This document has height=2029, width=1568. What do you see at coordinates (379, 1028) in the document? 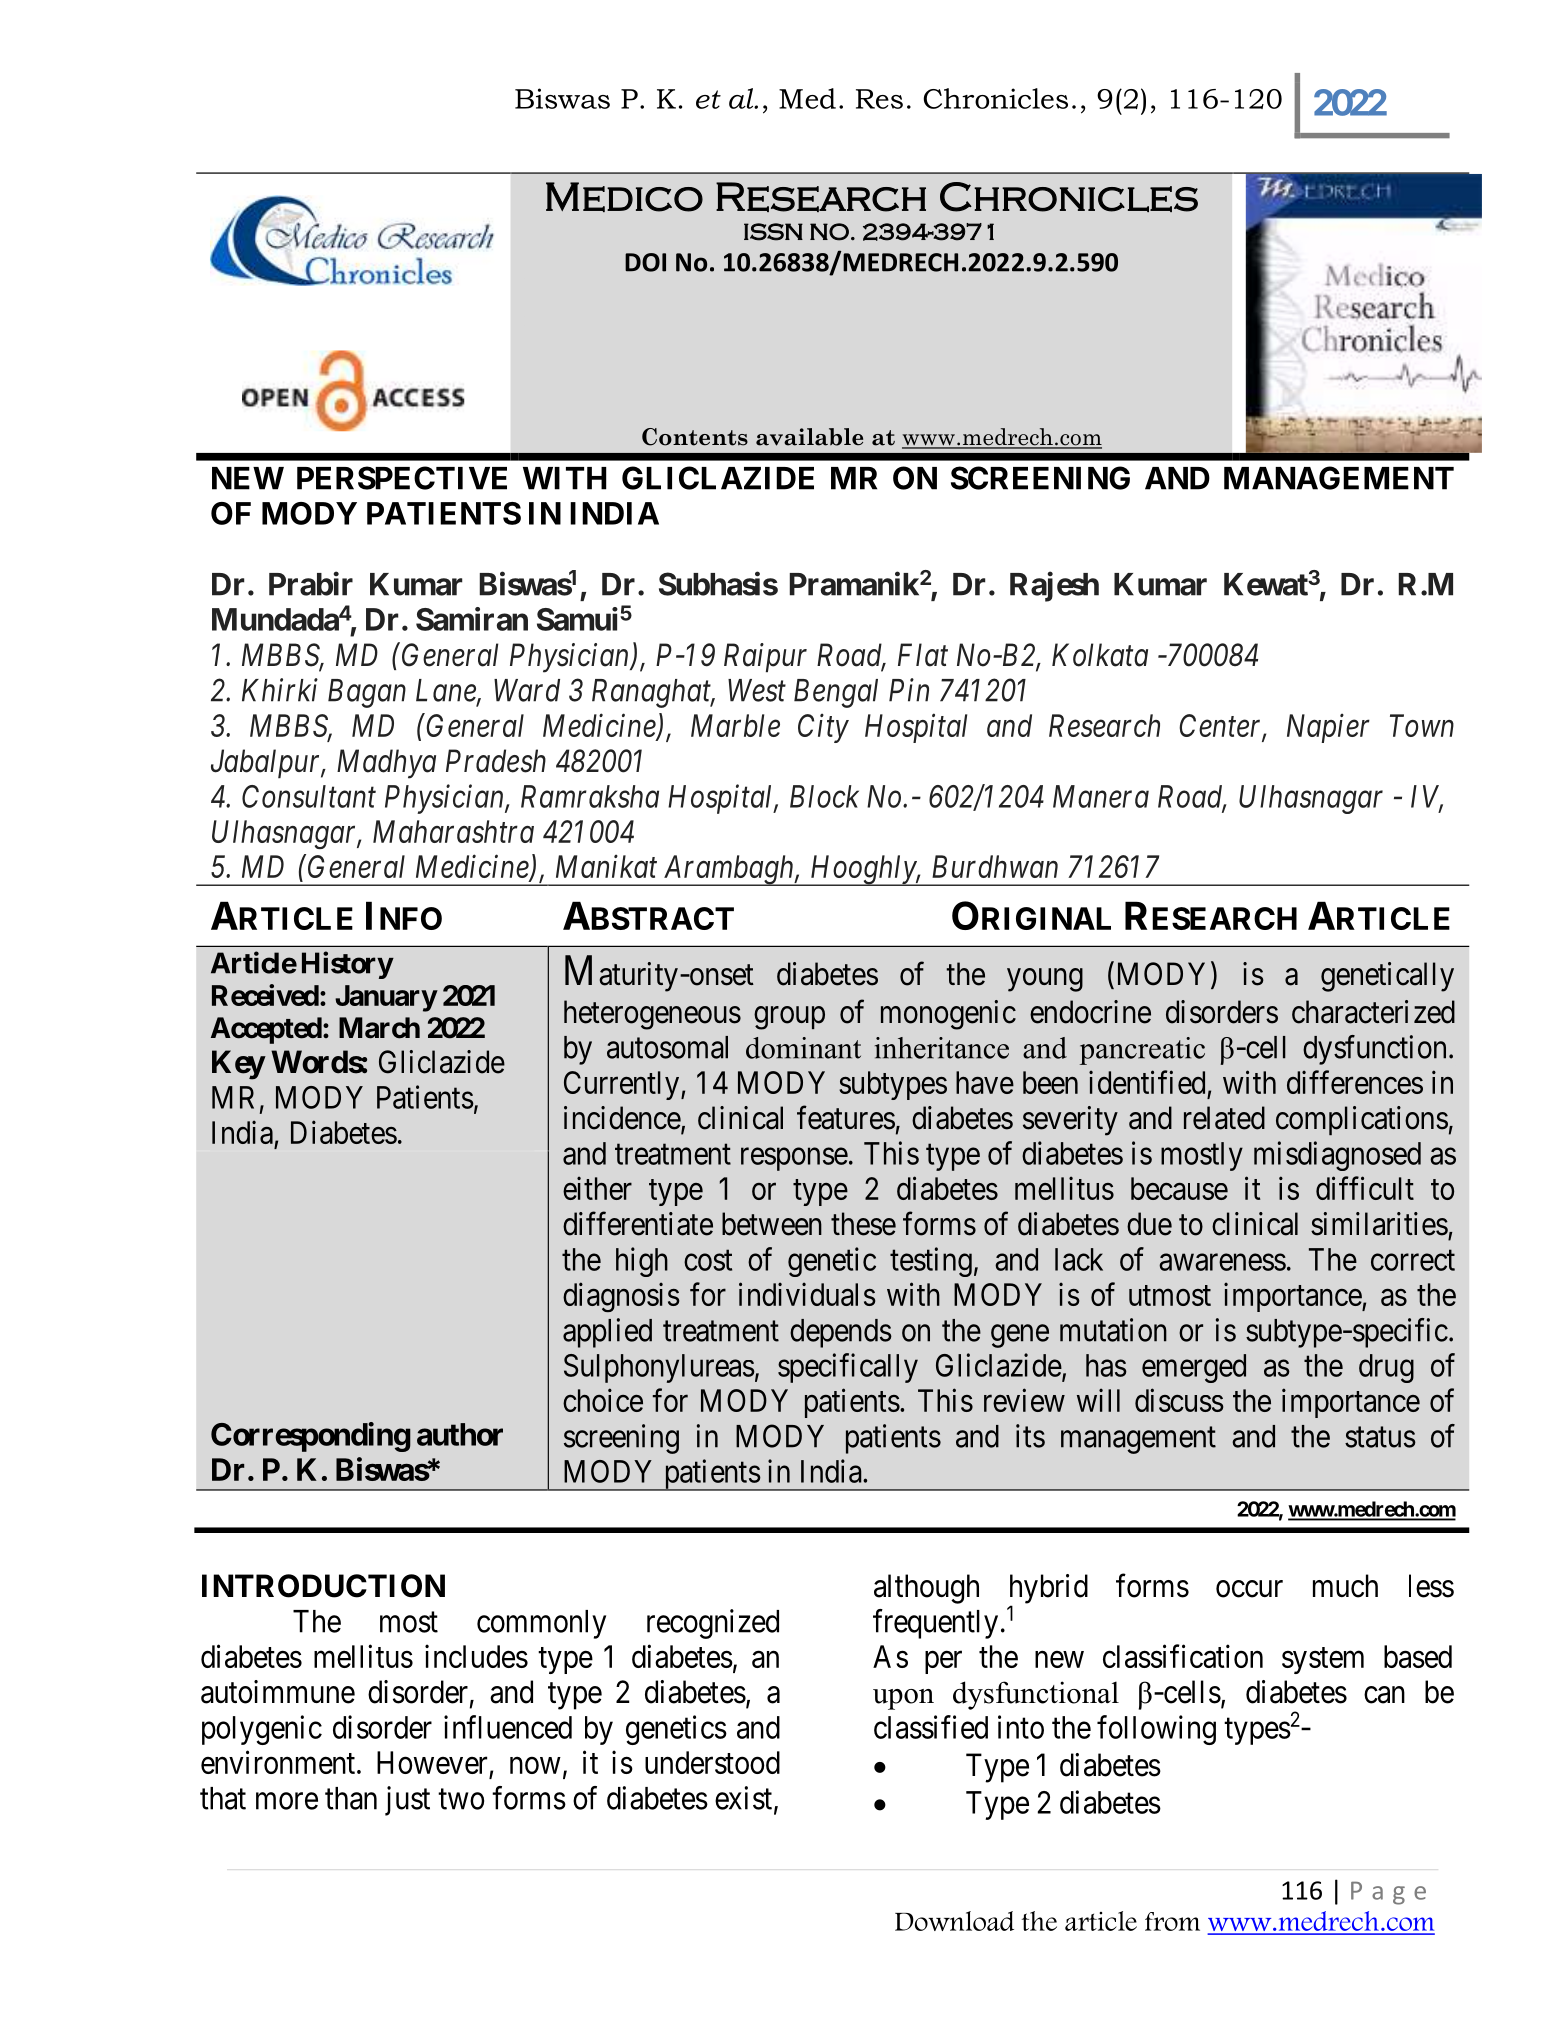
I see `March` at bounding box center [379, 1028].
